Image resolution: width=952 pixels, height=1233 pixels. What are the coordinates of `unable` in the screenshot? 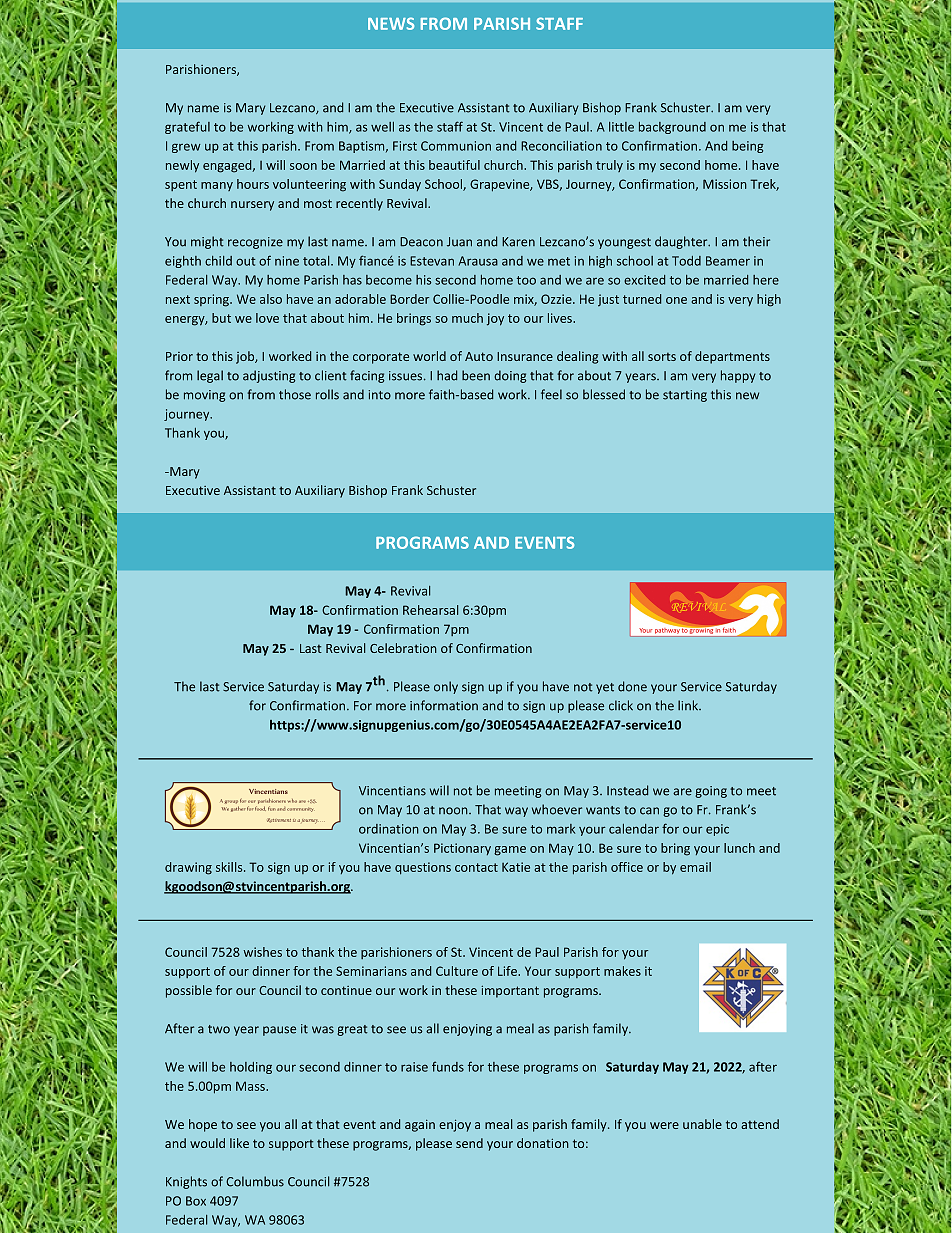 It's located at (702, 1124).
